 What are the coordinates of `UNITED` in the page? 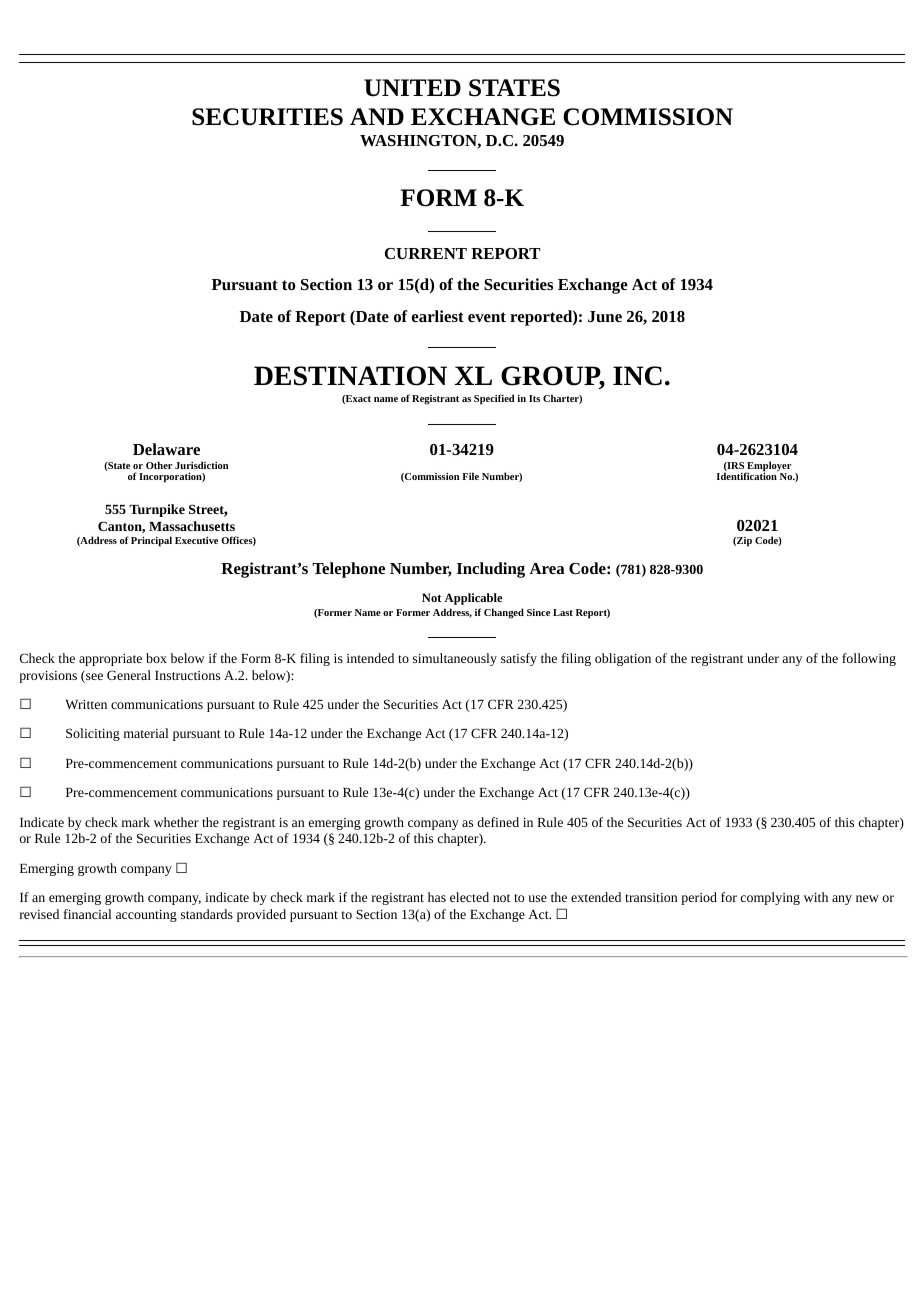 It's located at (412, 88).
